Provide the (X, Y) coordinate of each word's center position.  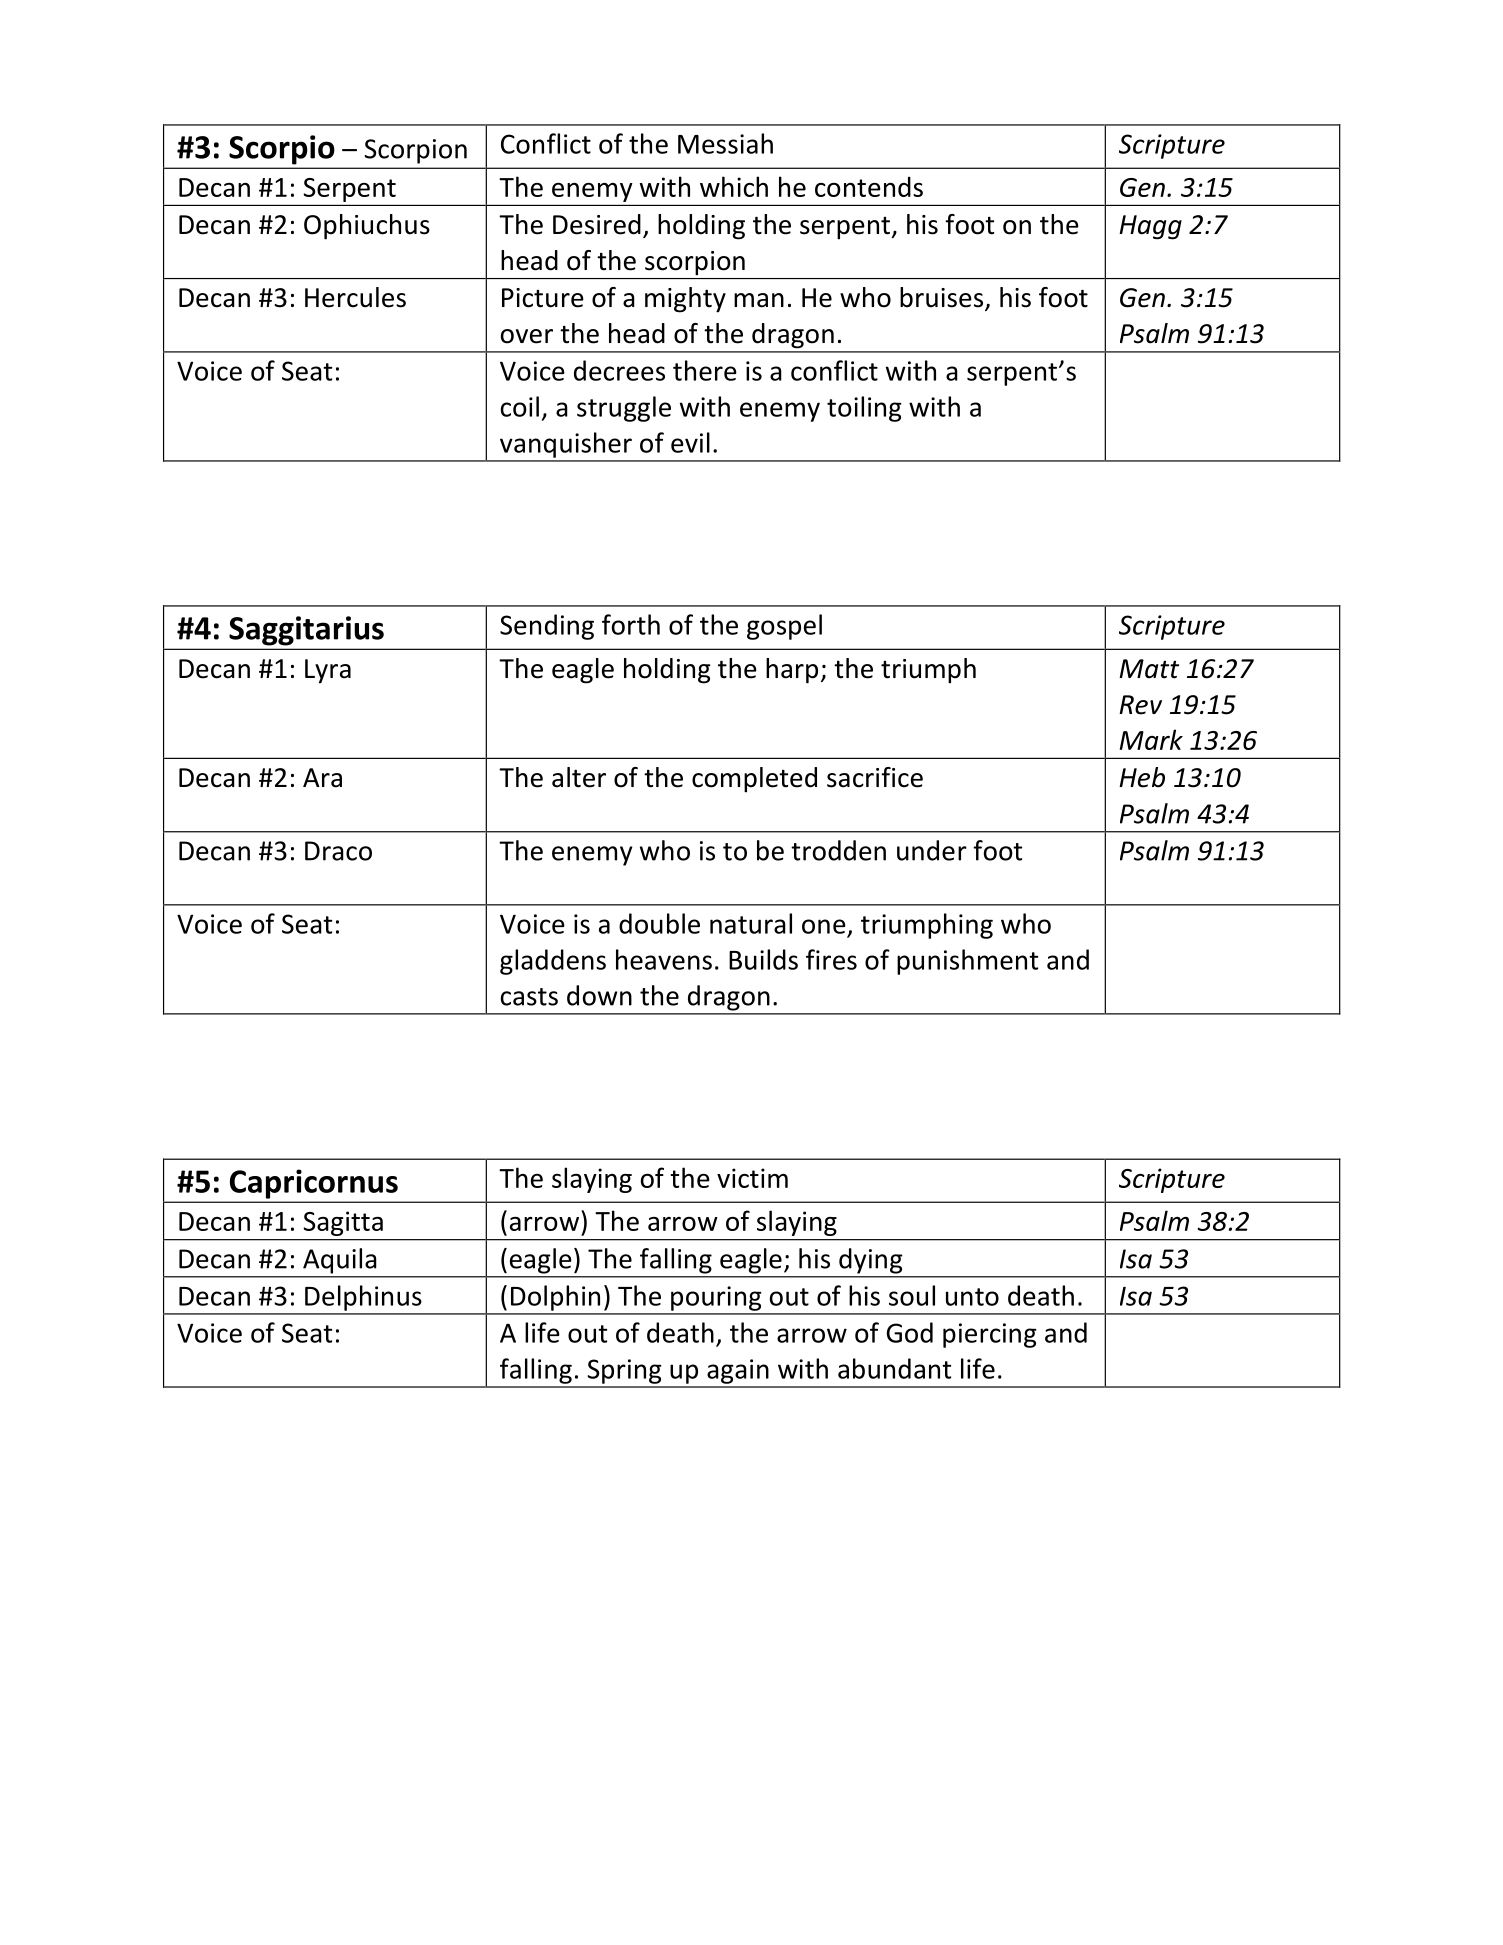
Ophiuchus (367, 227)
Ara (322, 778)
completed (754, 780)
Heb (1142, 777)
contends (869, 186)
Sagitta (343, 1224)
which (734, 186)
